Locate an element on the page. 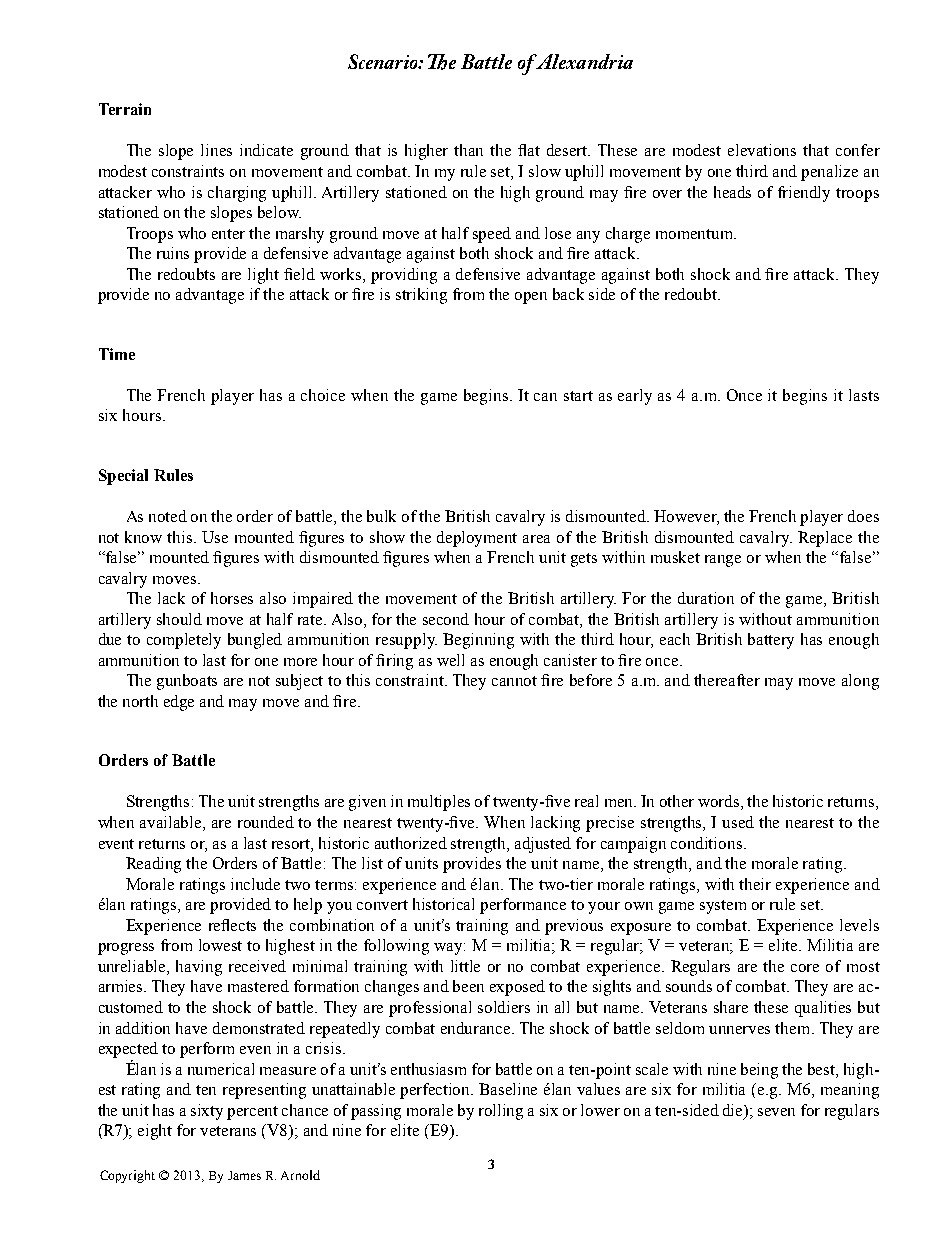 This page has height=1233, width=952. battery is located at coordinates (771, 641).
